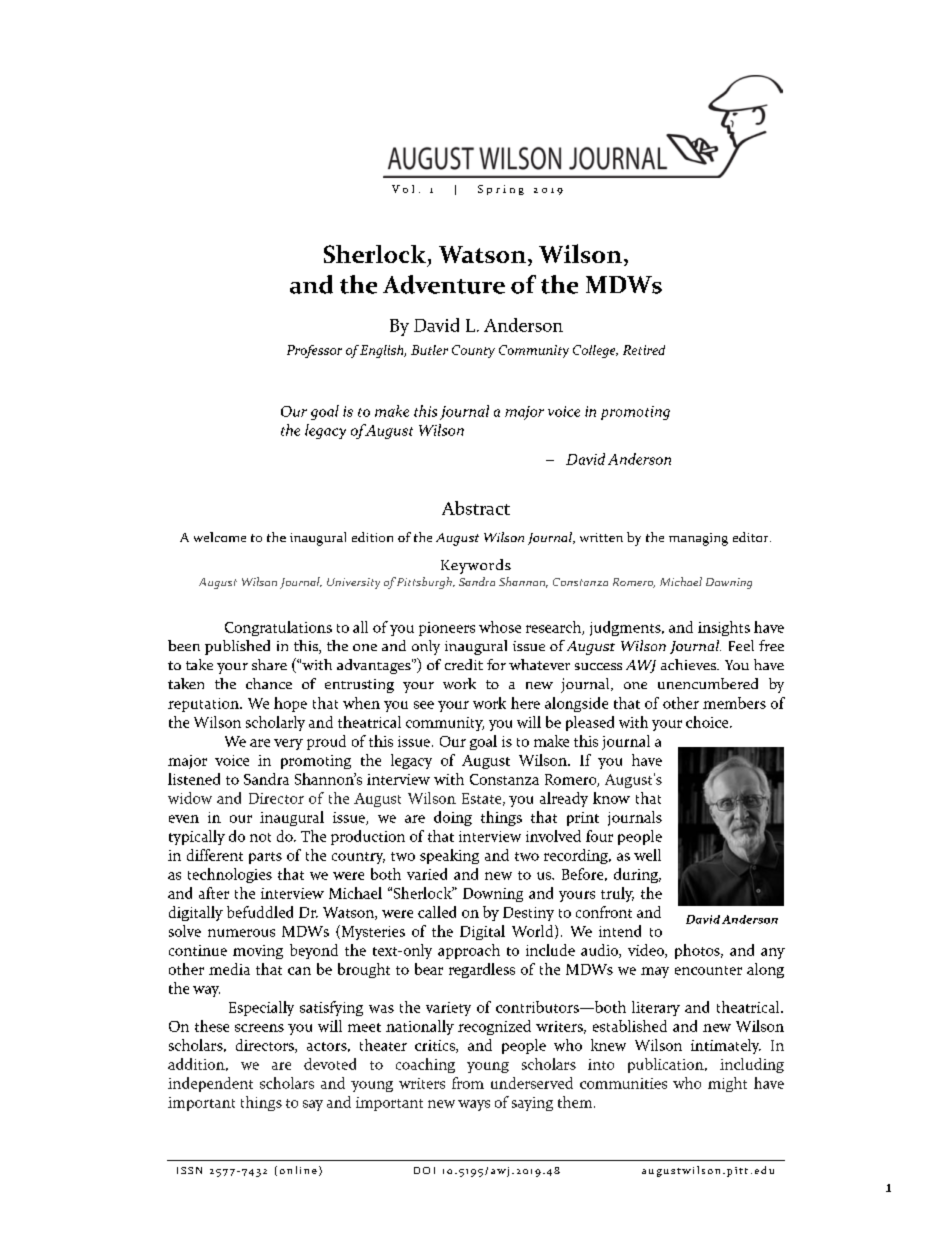 This screenshot has height=1233, width=952. Describe the element at coordinates (501, 190) in the screenshot. I see `Spring` at that location.
